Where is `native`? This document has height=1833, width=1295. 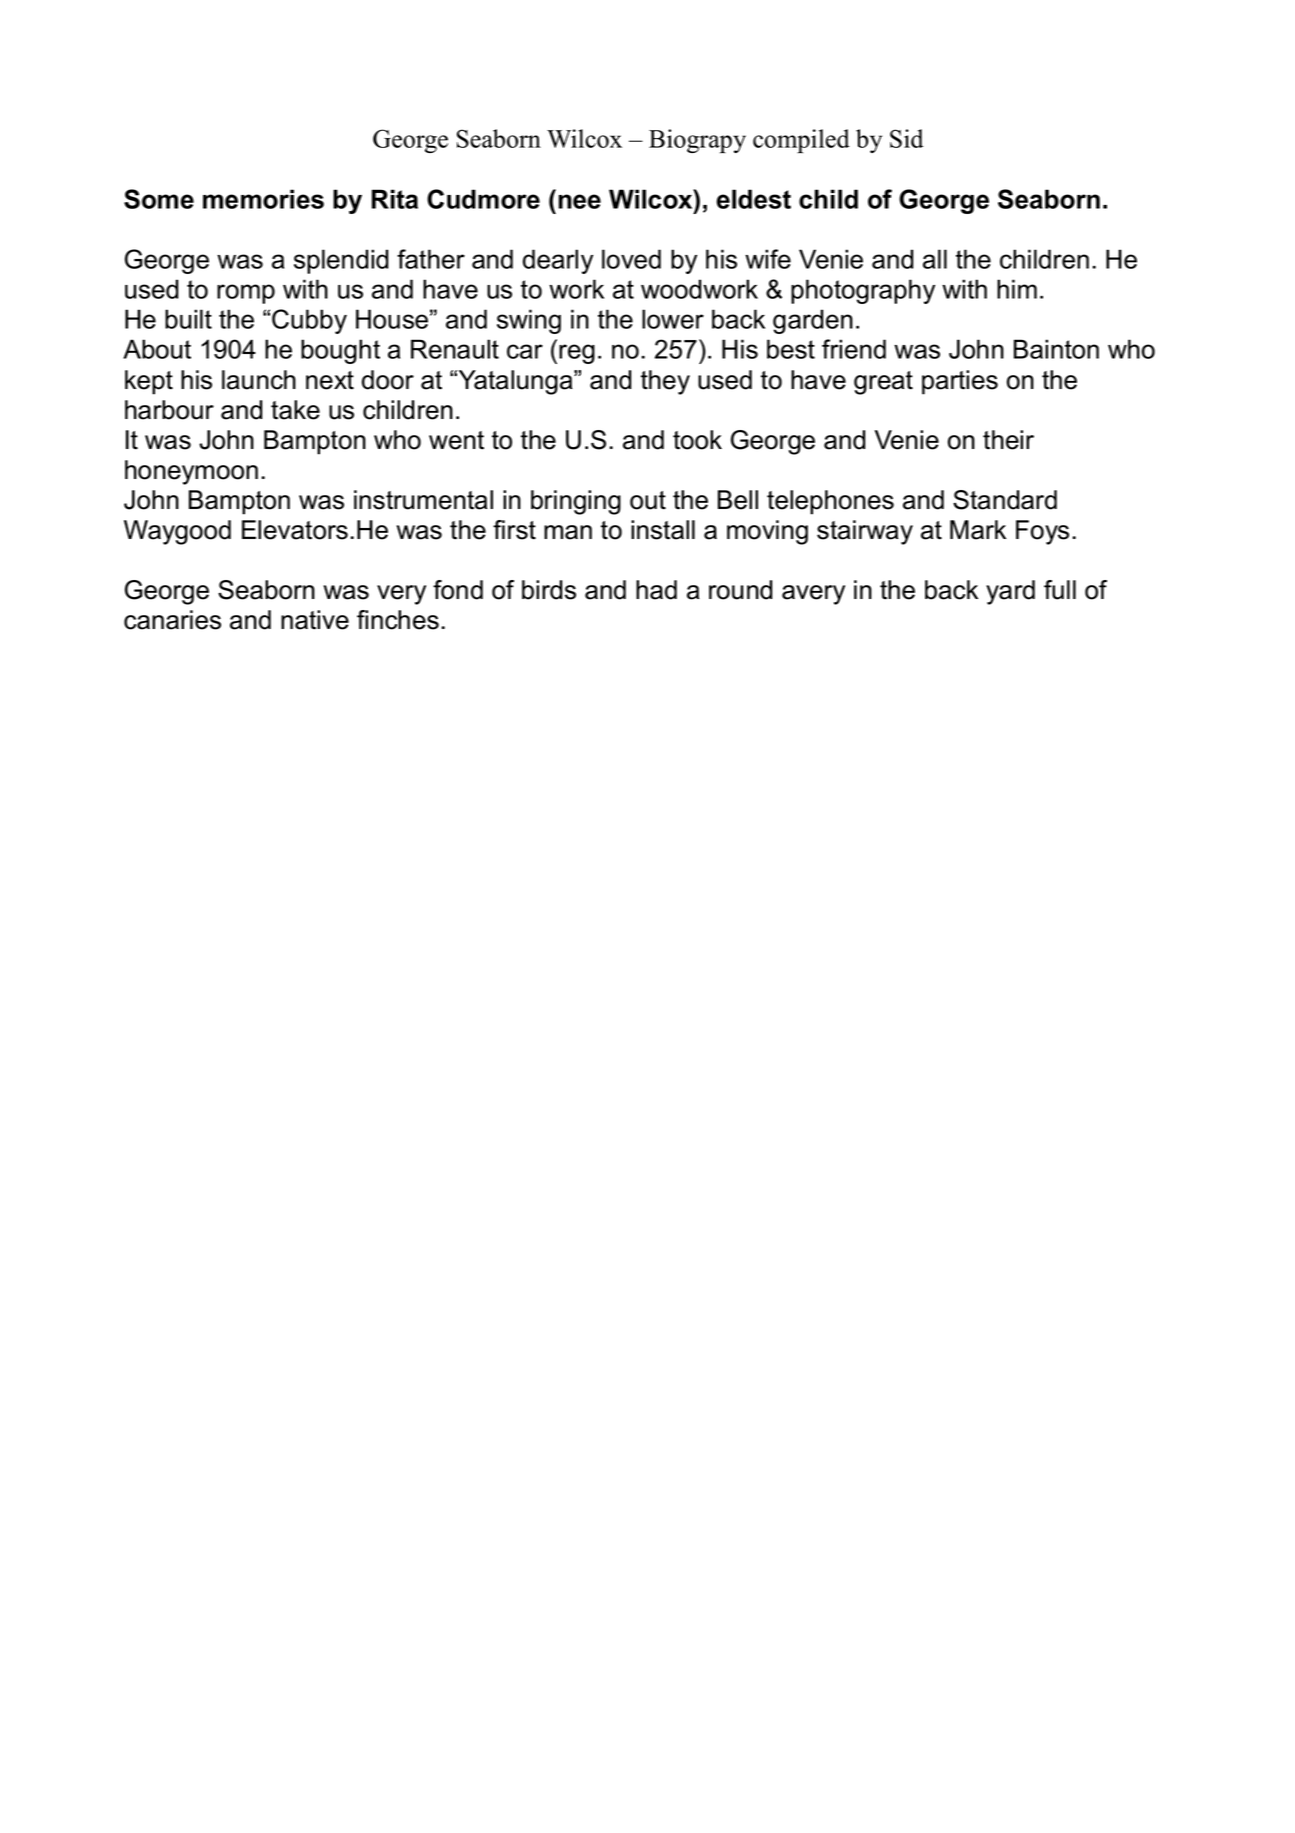
native is located at coordinates (315, 620).
